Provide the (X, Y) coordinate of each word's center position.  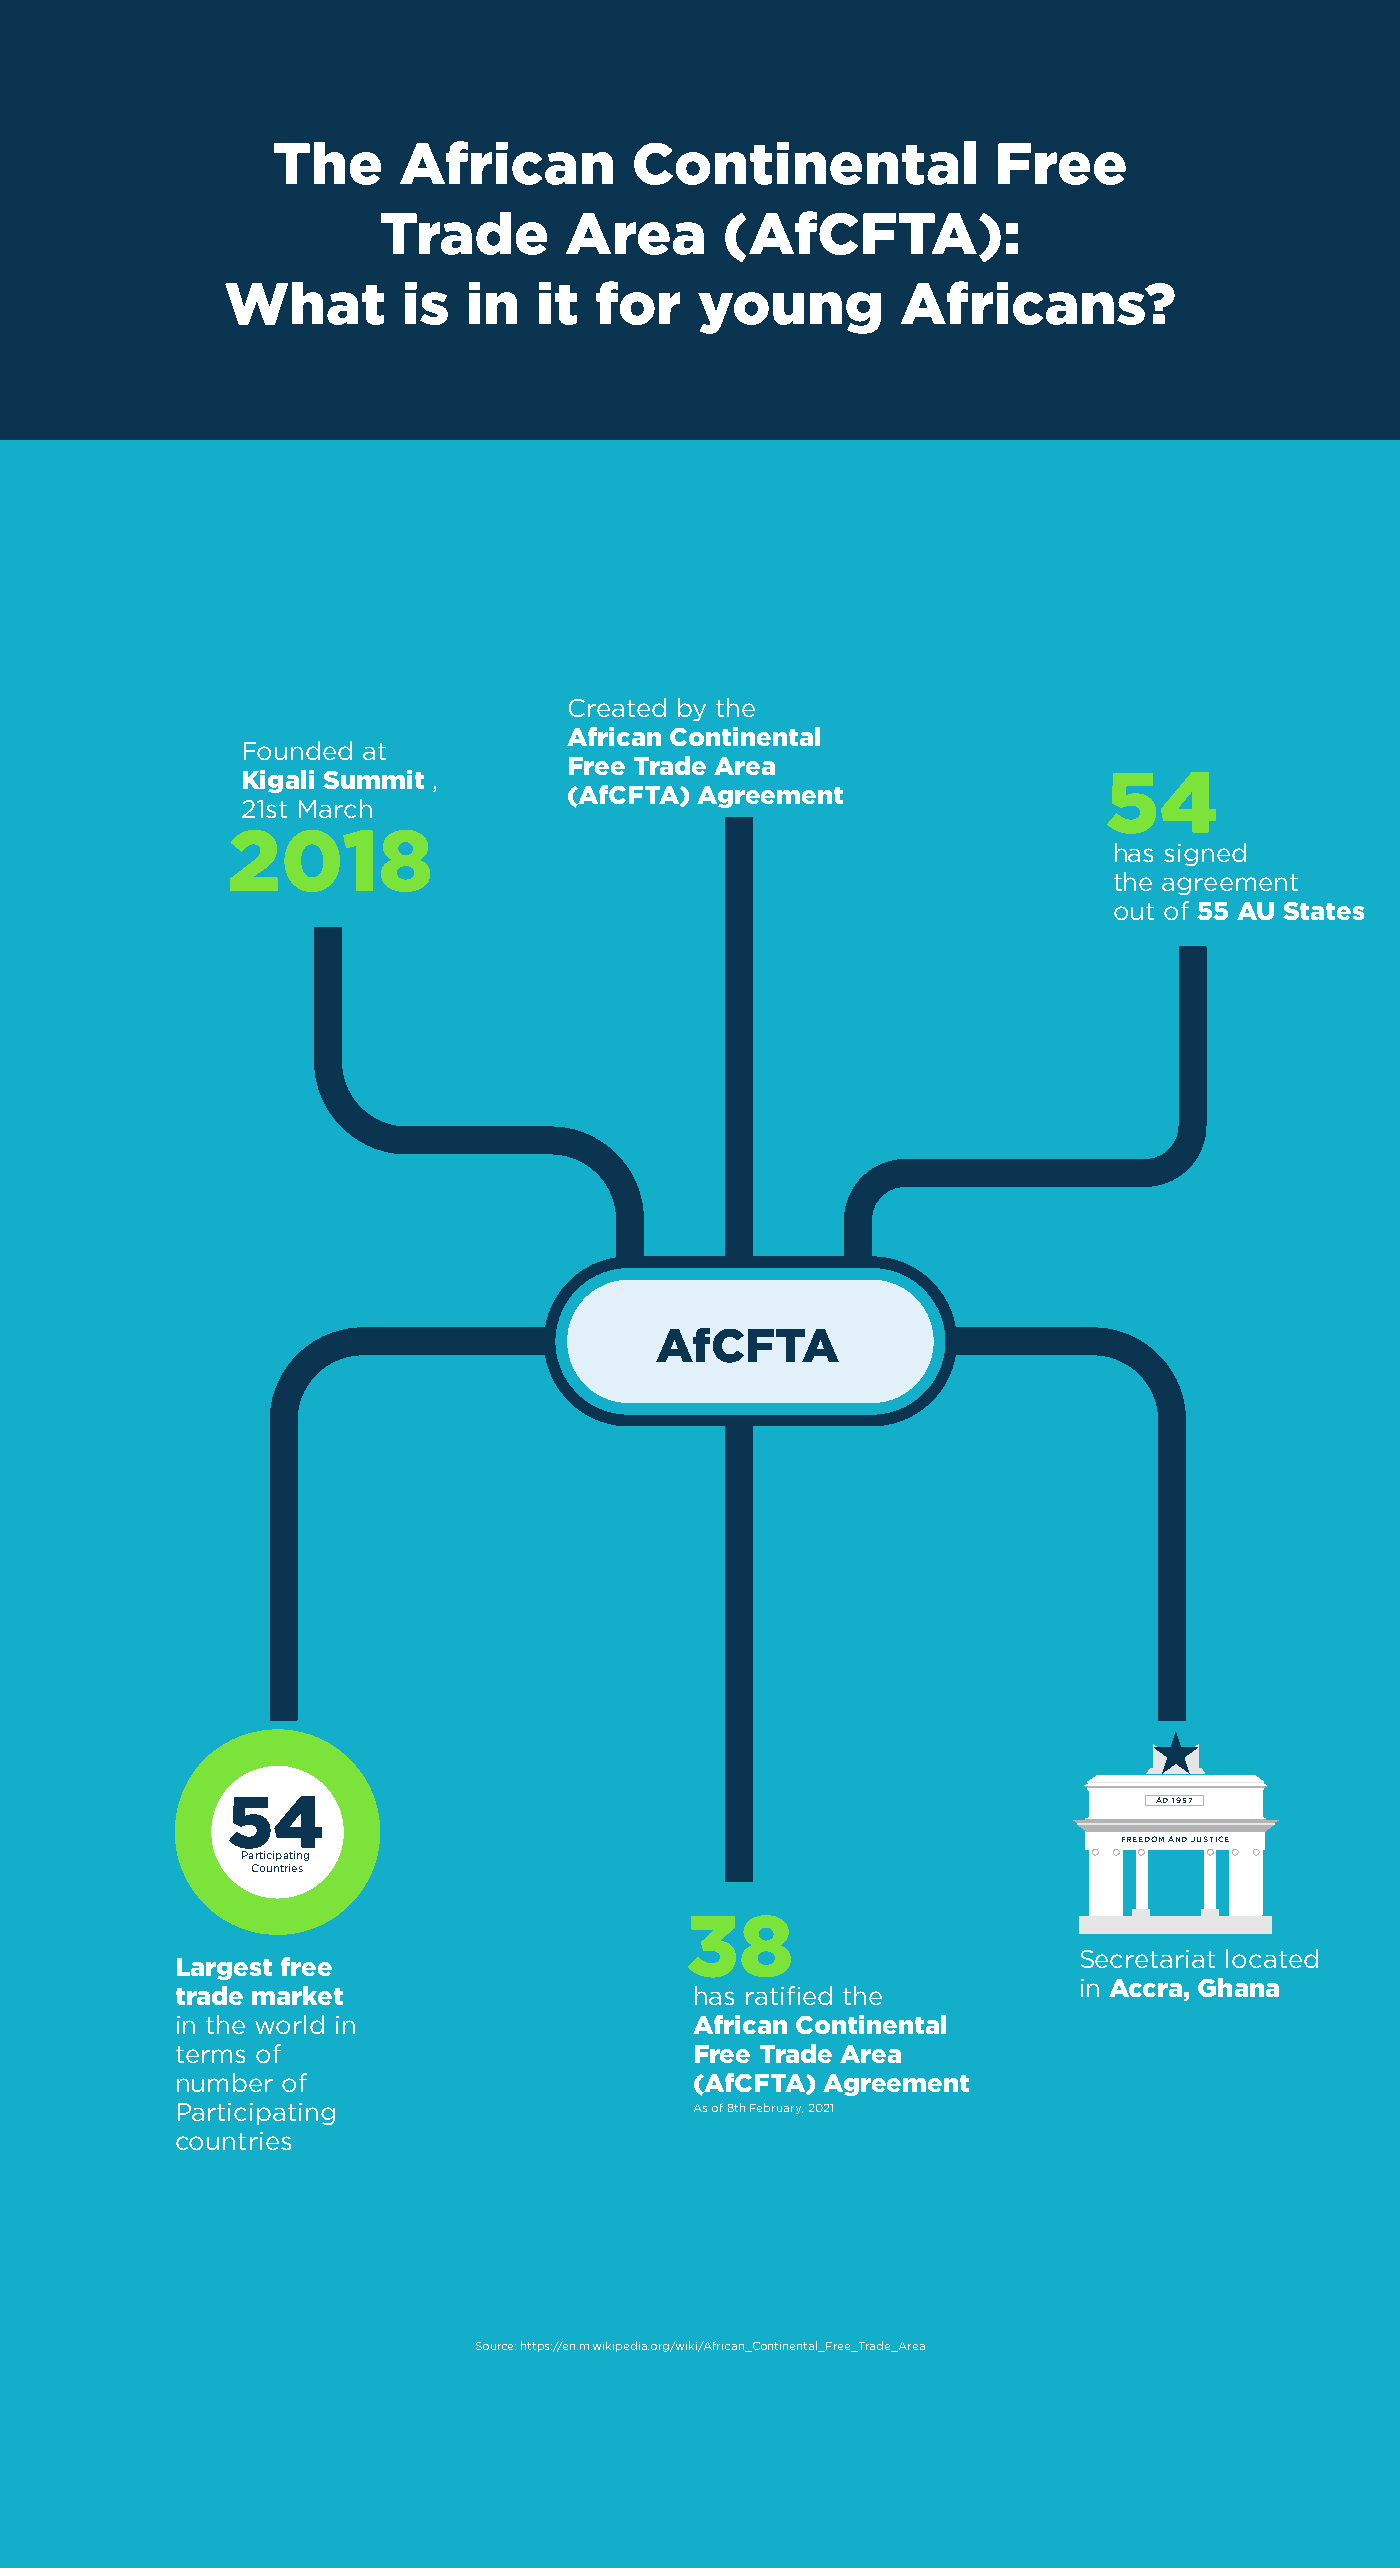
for (638, 303)
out (1134, 911)
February (776, 2108)
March (335, 808)
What (304, 303)
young (789, 313)
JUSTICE (1210, 1839)
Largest (224, 1969)
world (289, 2024)
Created (617, 707)
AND (1177, 1839)
